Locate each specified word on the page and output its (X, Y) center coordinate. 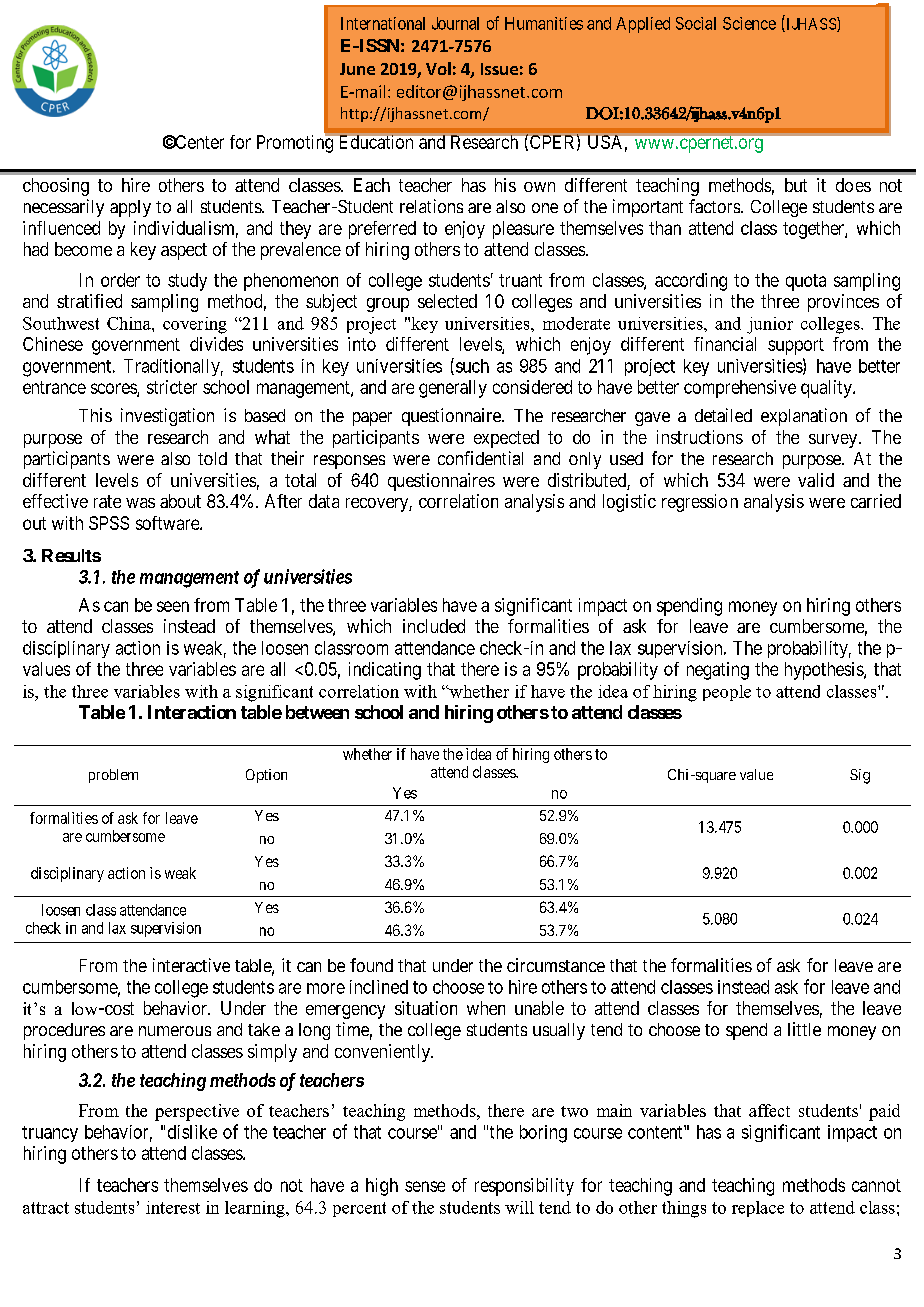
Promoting (296, 143)
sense (425, 1186)
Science (749, 23)
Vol (438, 68)
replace (758, 1209)
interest (173, 1207)
